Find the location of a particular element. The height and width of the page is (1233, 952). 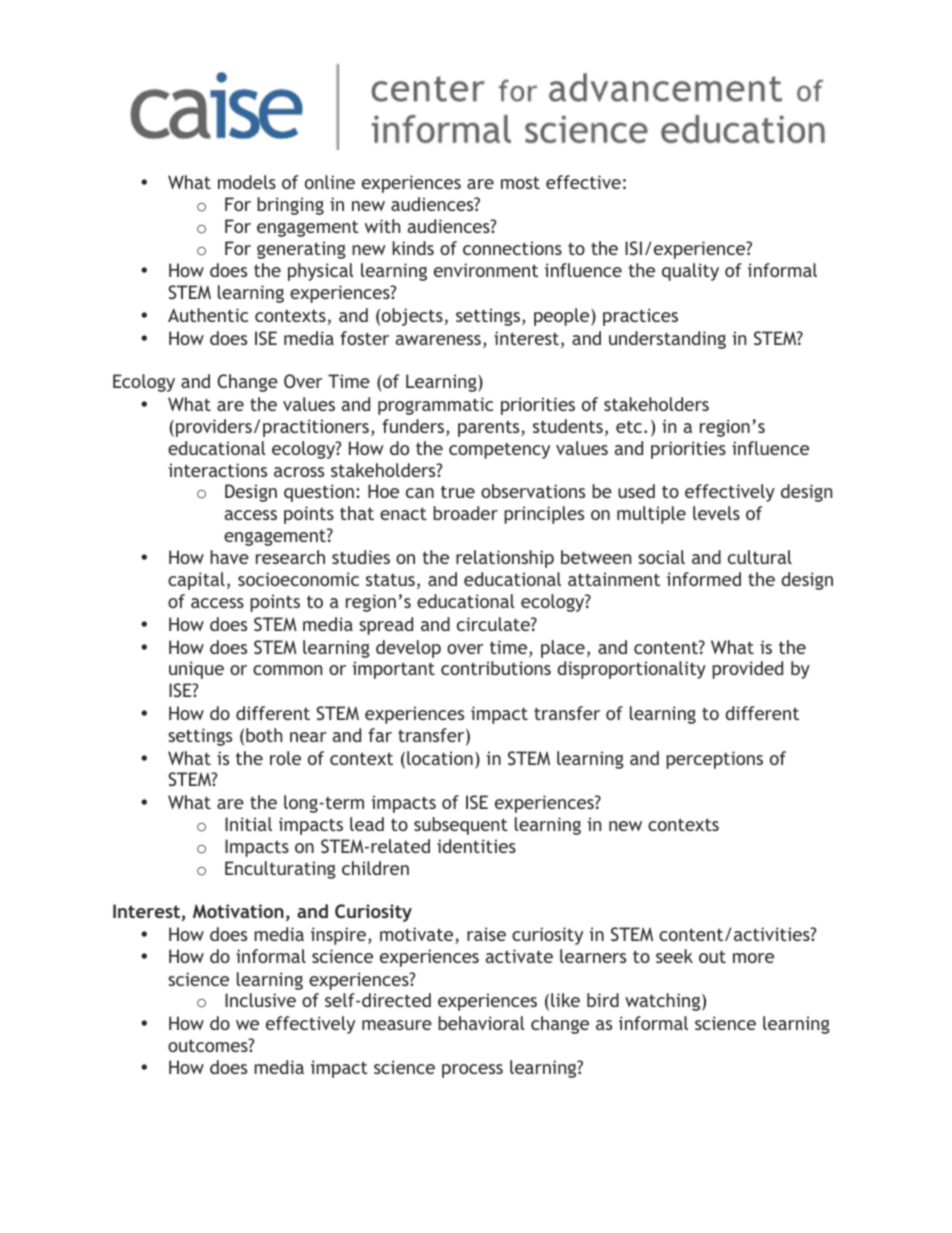

across is located at coordinates (299, 472).
